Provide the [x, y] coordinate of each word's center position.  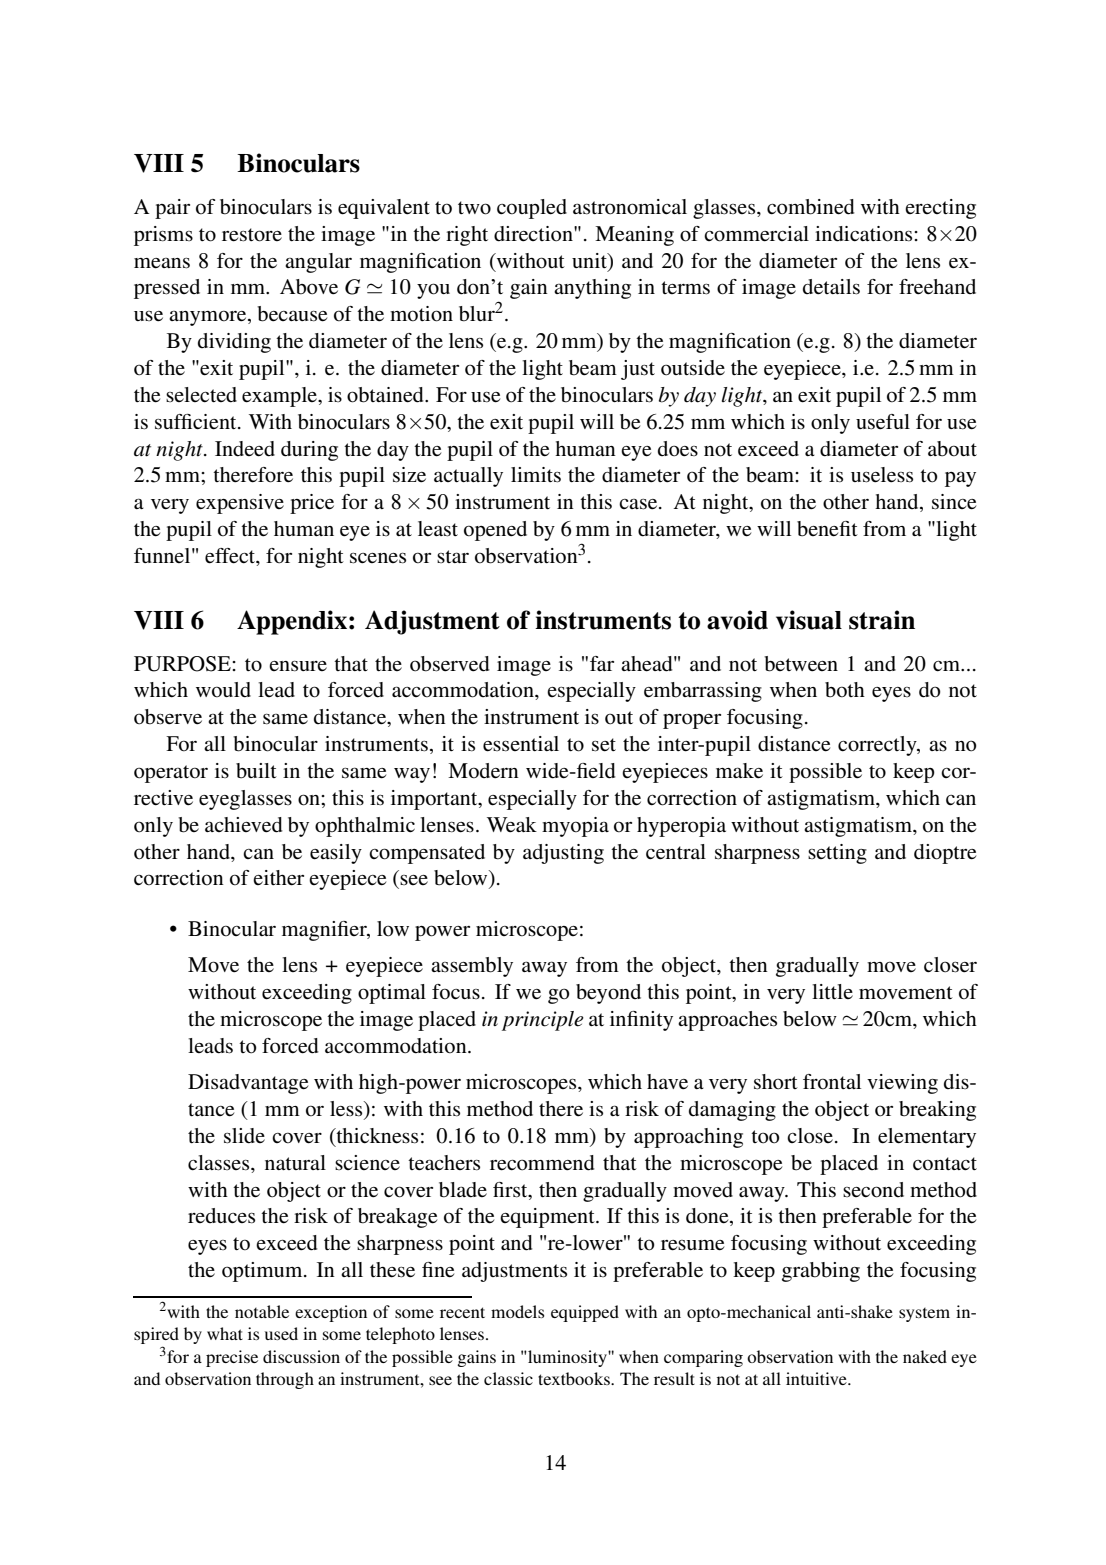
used [281, 1333]
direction [534, 234]
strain [882, 620]
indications [865, 234]
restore [252, 235]
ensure [298, 666]
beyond [608, 994]
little [832, 991]
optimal [392, 994]
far [602, 663]
